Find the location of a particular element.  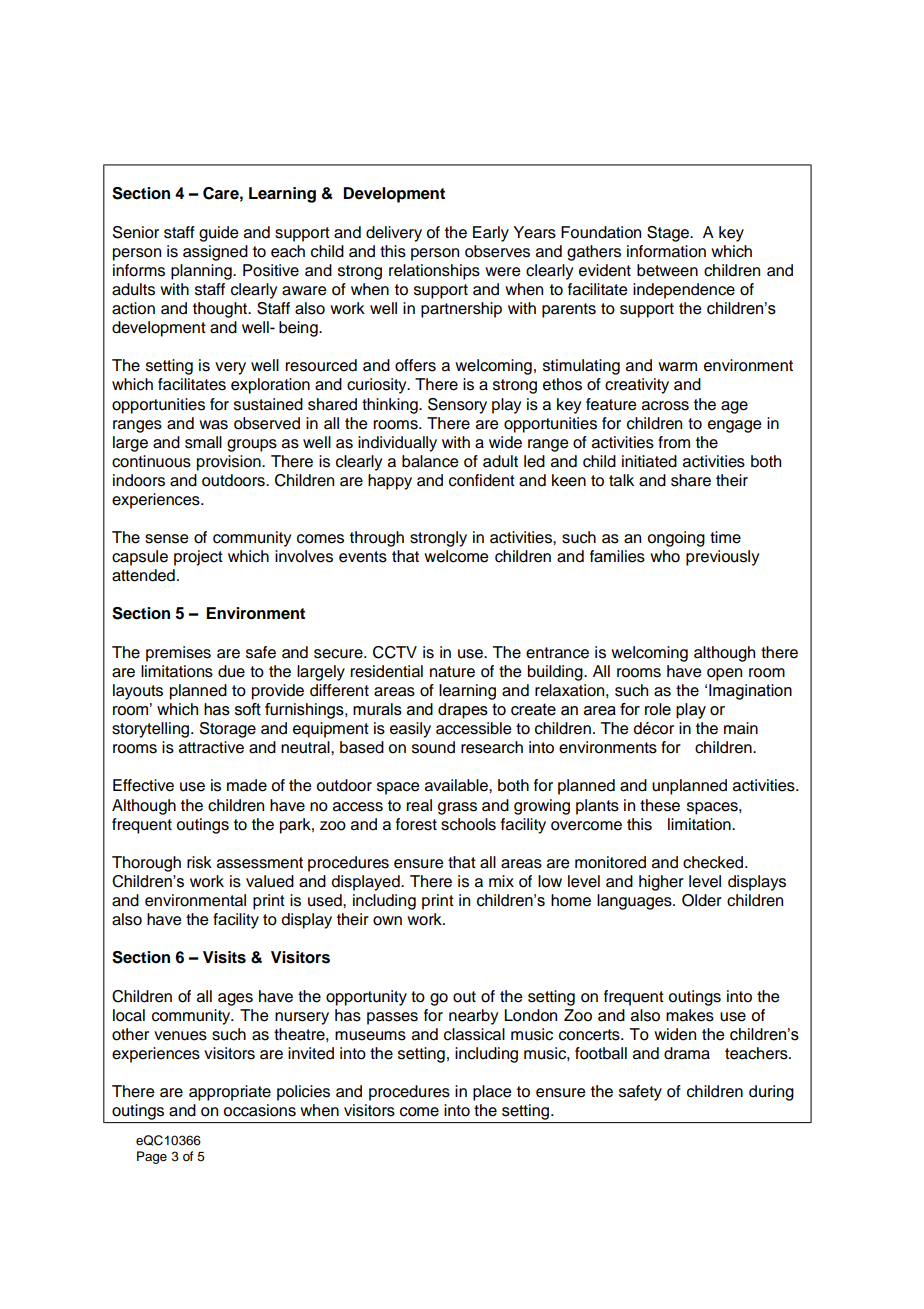

appropriate is located at coordinates (230, 1093).
